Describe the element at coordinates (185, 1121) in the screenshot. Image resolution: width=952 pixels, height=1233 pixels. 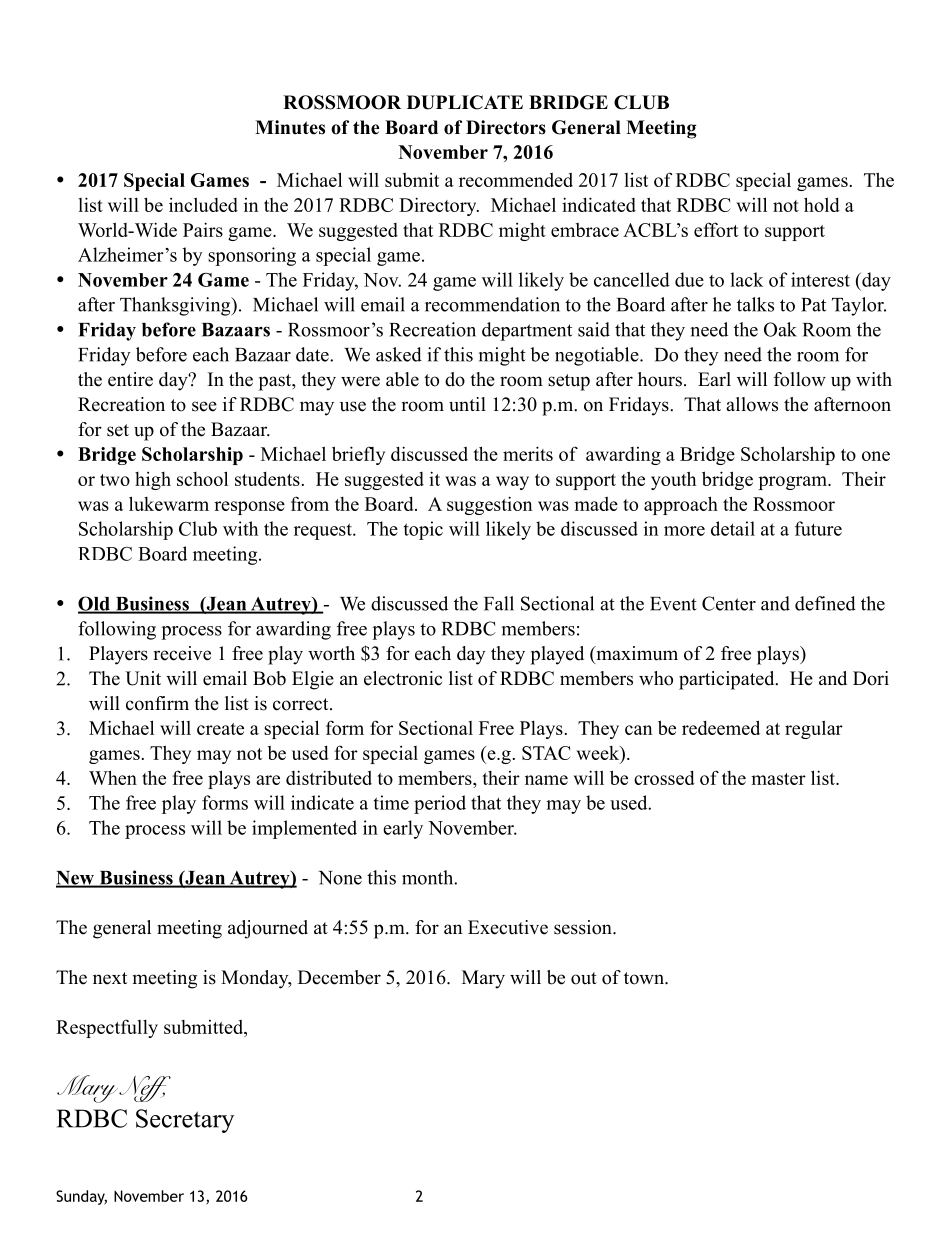
I see `Secretary` at that location.
